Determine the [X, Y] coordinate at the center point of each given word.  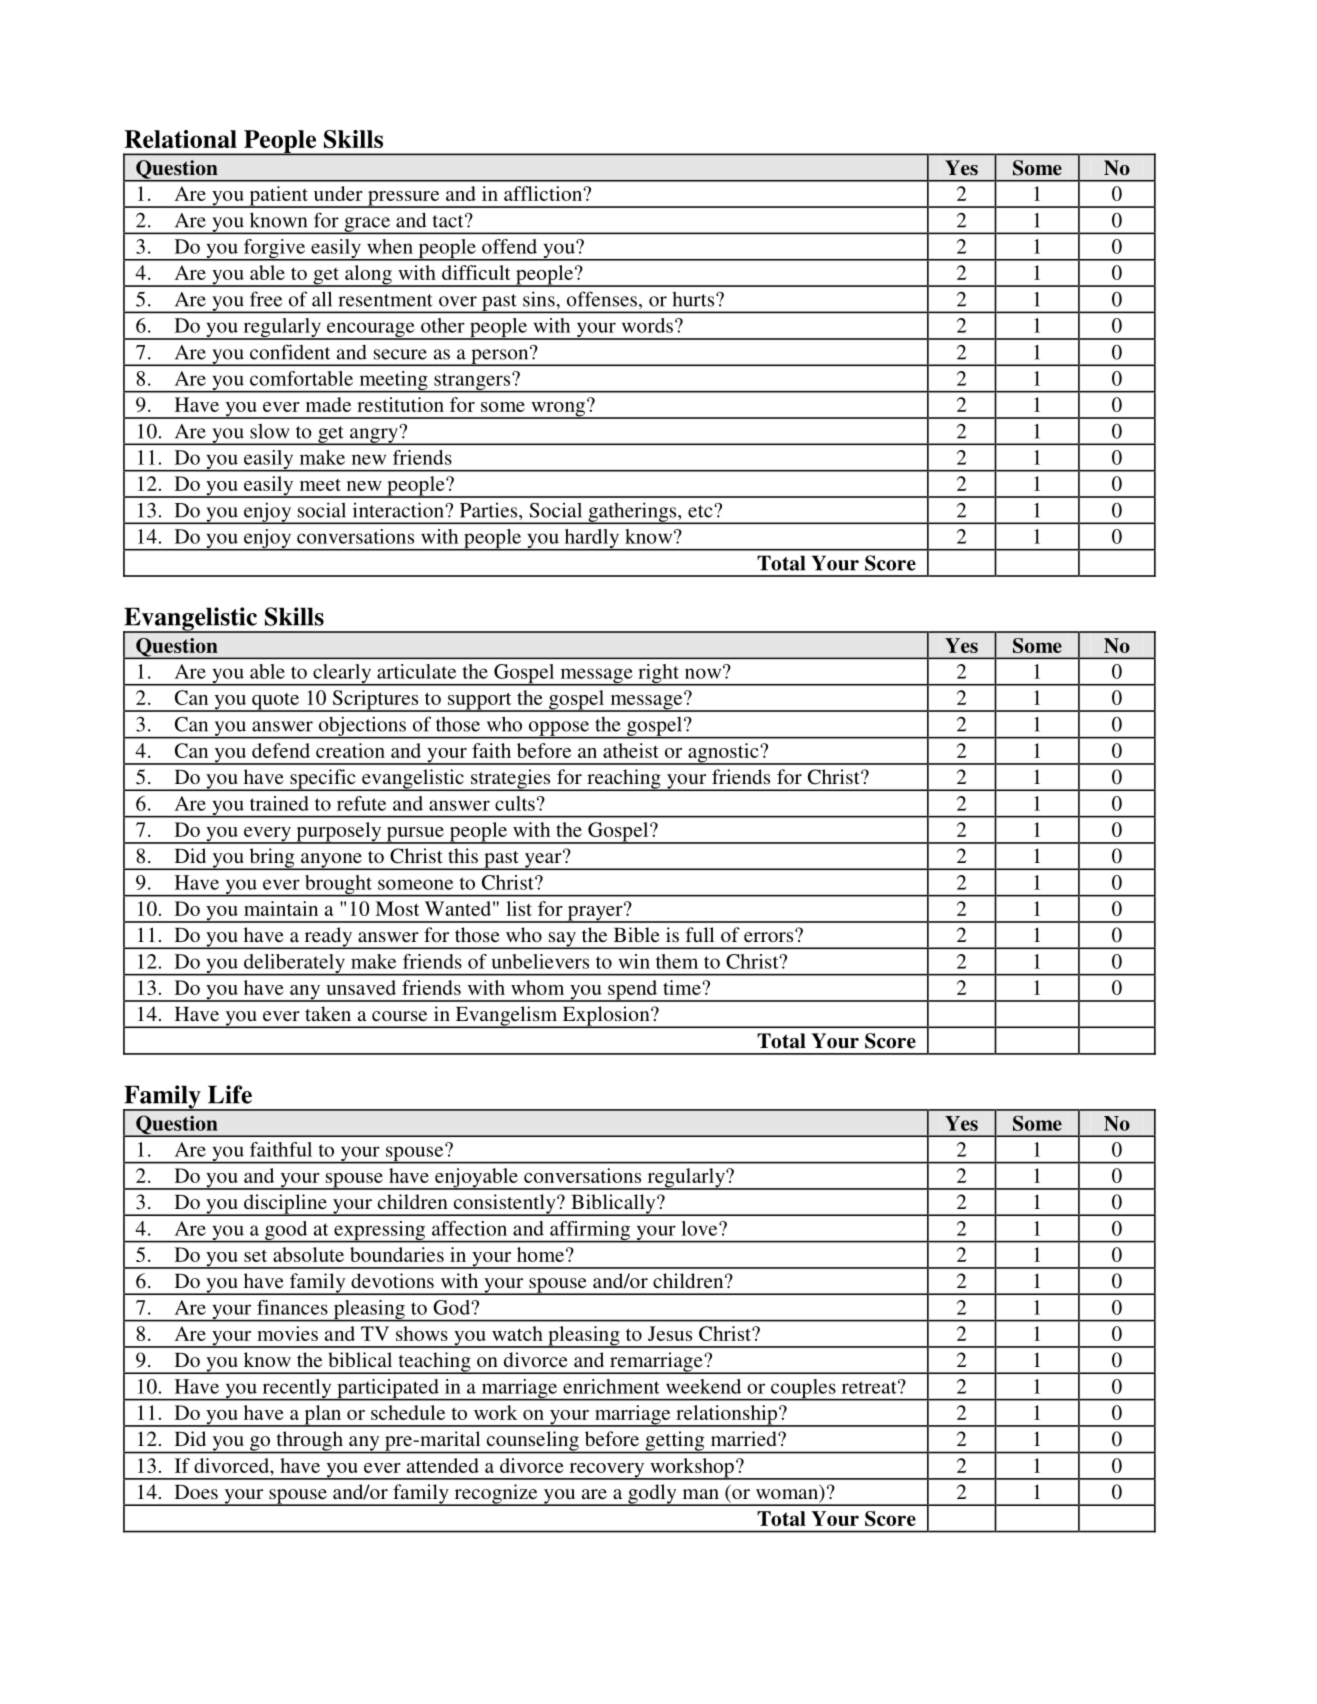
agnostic [723, 754]
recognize [496, 1495]
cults [515, 803]
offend [509, 246]
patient [278, 197]
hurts [694, 299]
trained [279, 803]
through [309, 1442]
